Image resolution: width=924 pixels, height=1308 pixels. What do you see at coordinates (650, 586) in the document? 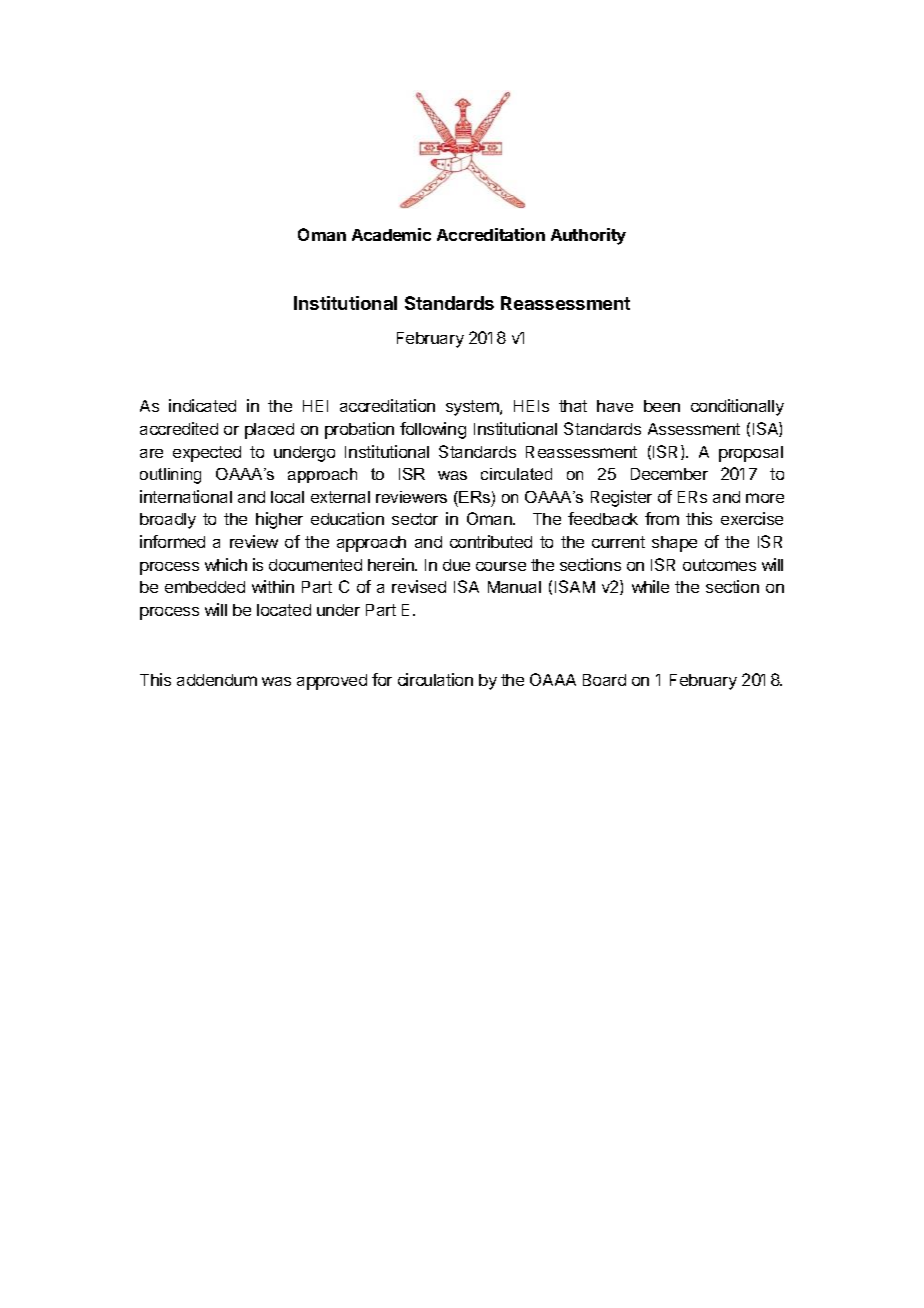
I see `while` at bounding box center [650, 586].
